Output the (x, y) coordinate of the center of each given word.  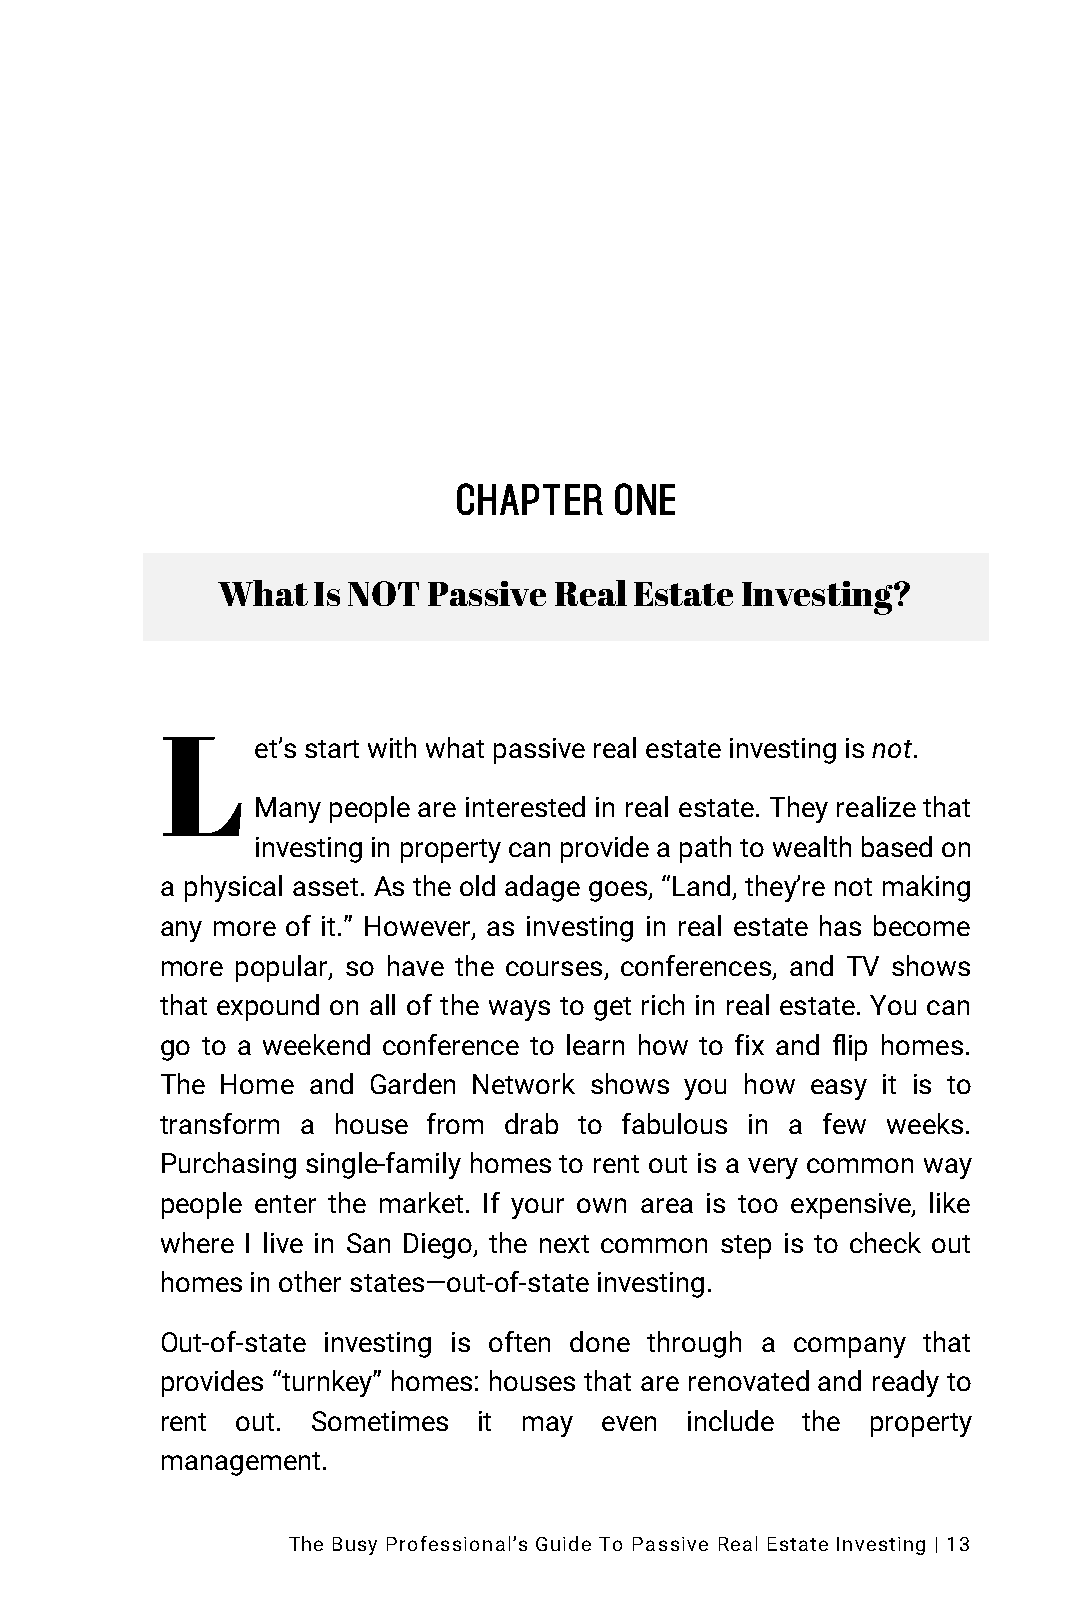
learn (595, 1044)
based (897, 846)
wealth (812, 846)
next (564, 1244)
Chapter (530, 499)
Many (288, 810)
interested (525, 806)
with (392, 747)
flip (850, 1047)
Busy (355, 1546)
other (310, 1281)
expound (268, 1007)
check (885, 1242)
